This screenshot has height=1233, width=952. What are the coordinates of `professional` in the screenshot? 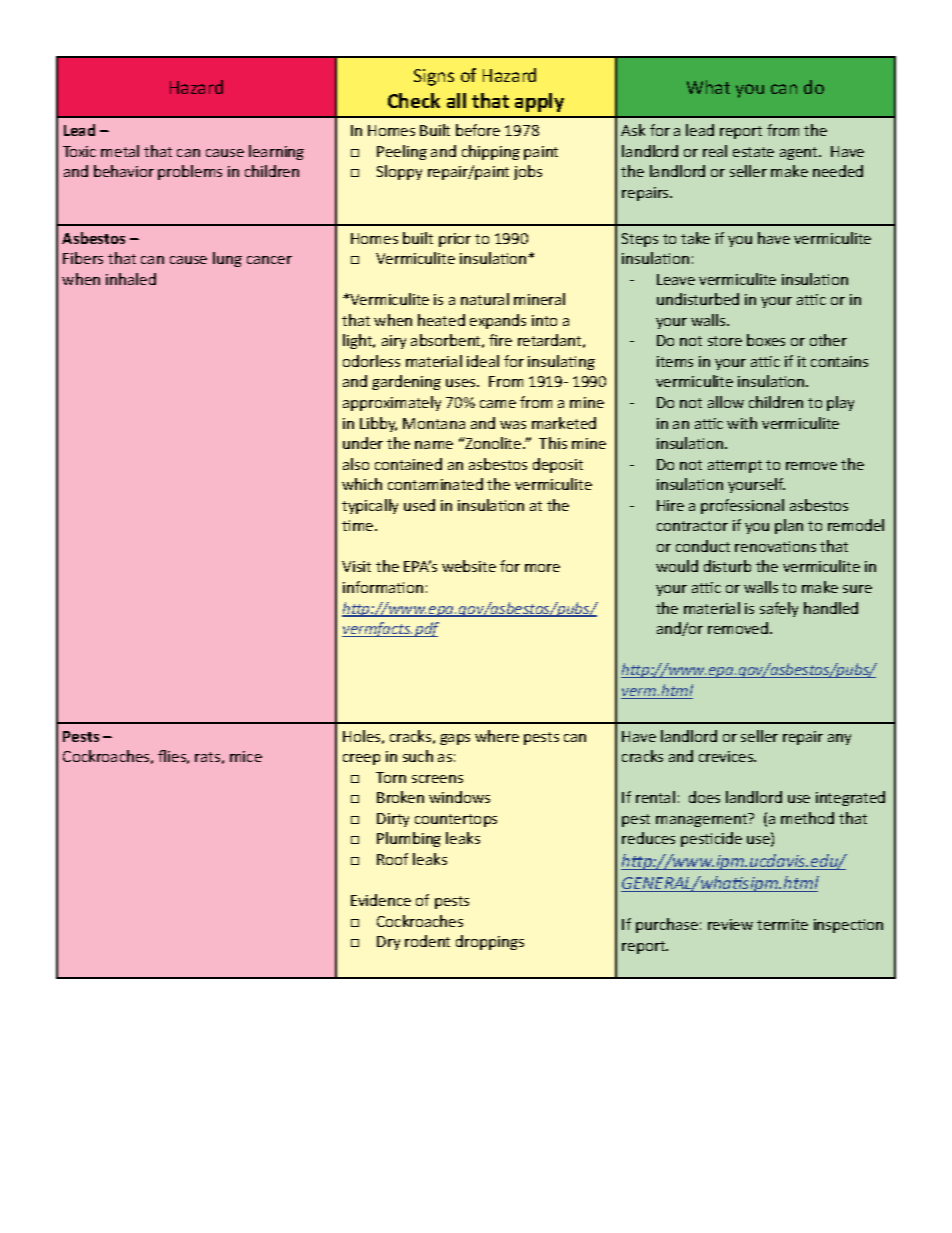 It's located at (742, 506).
